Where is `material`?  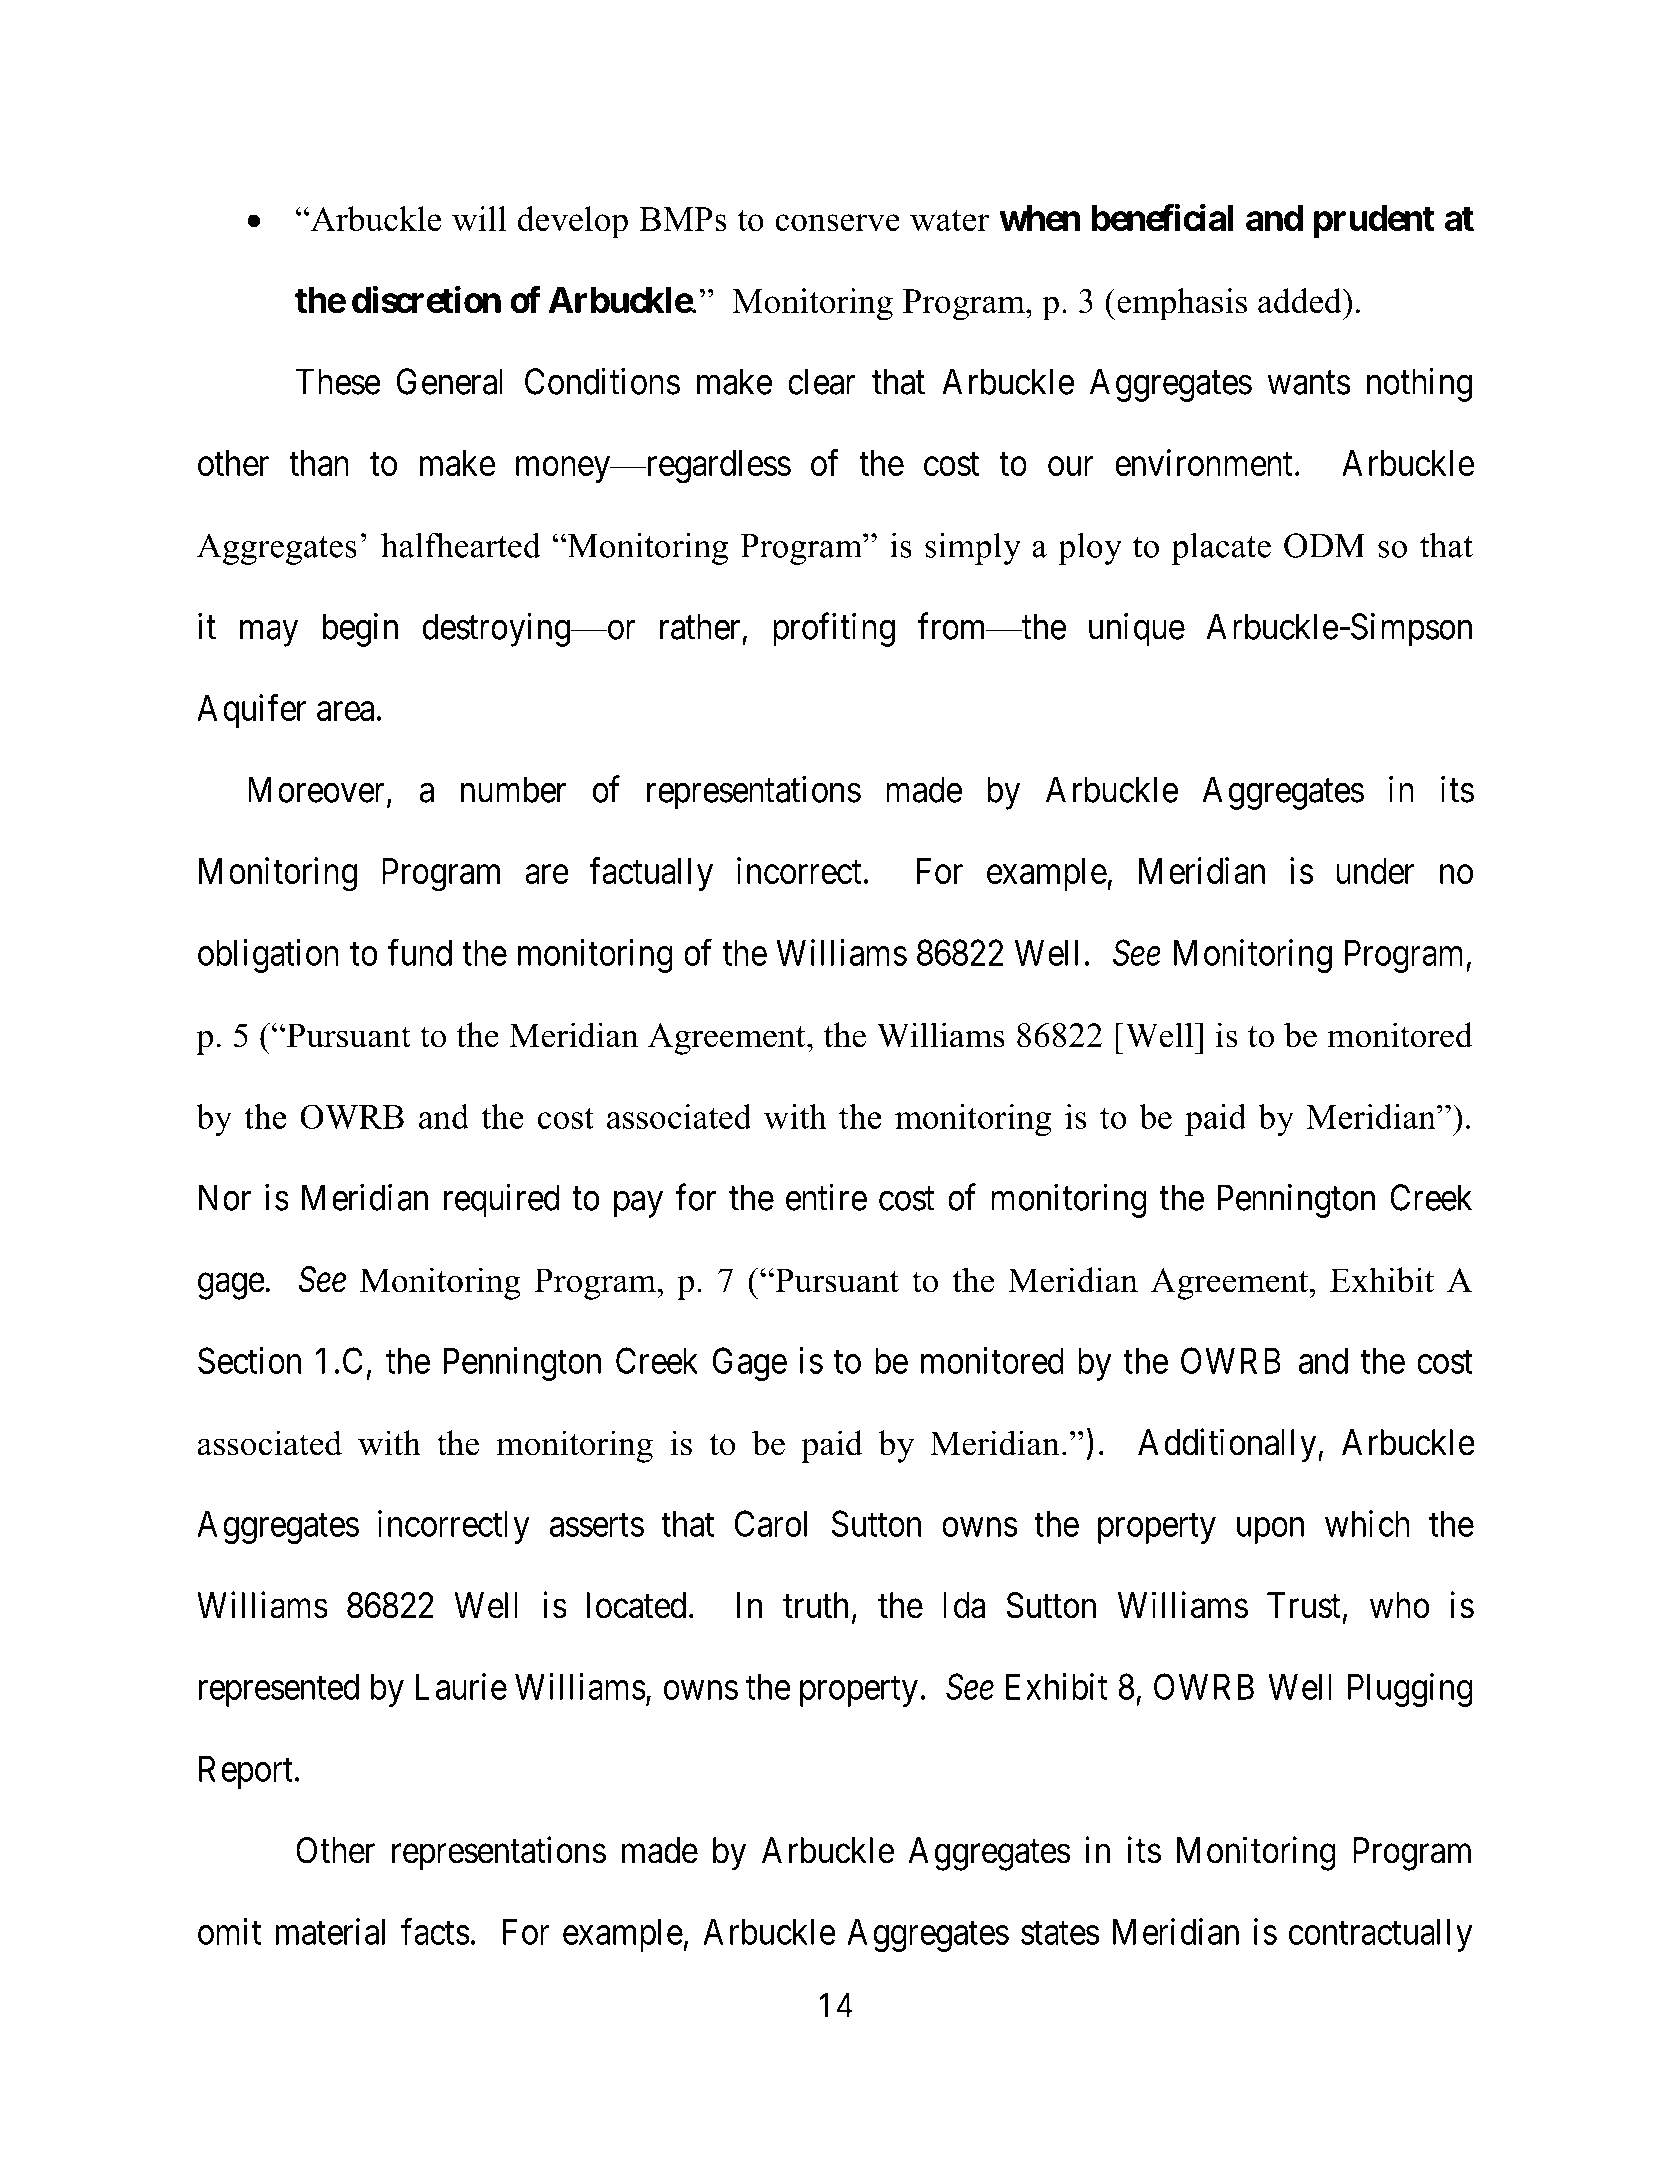 material is located at coordinates (330, 1931).
